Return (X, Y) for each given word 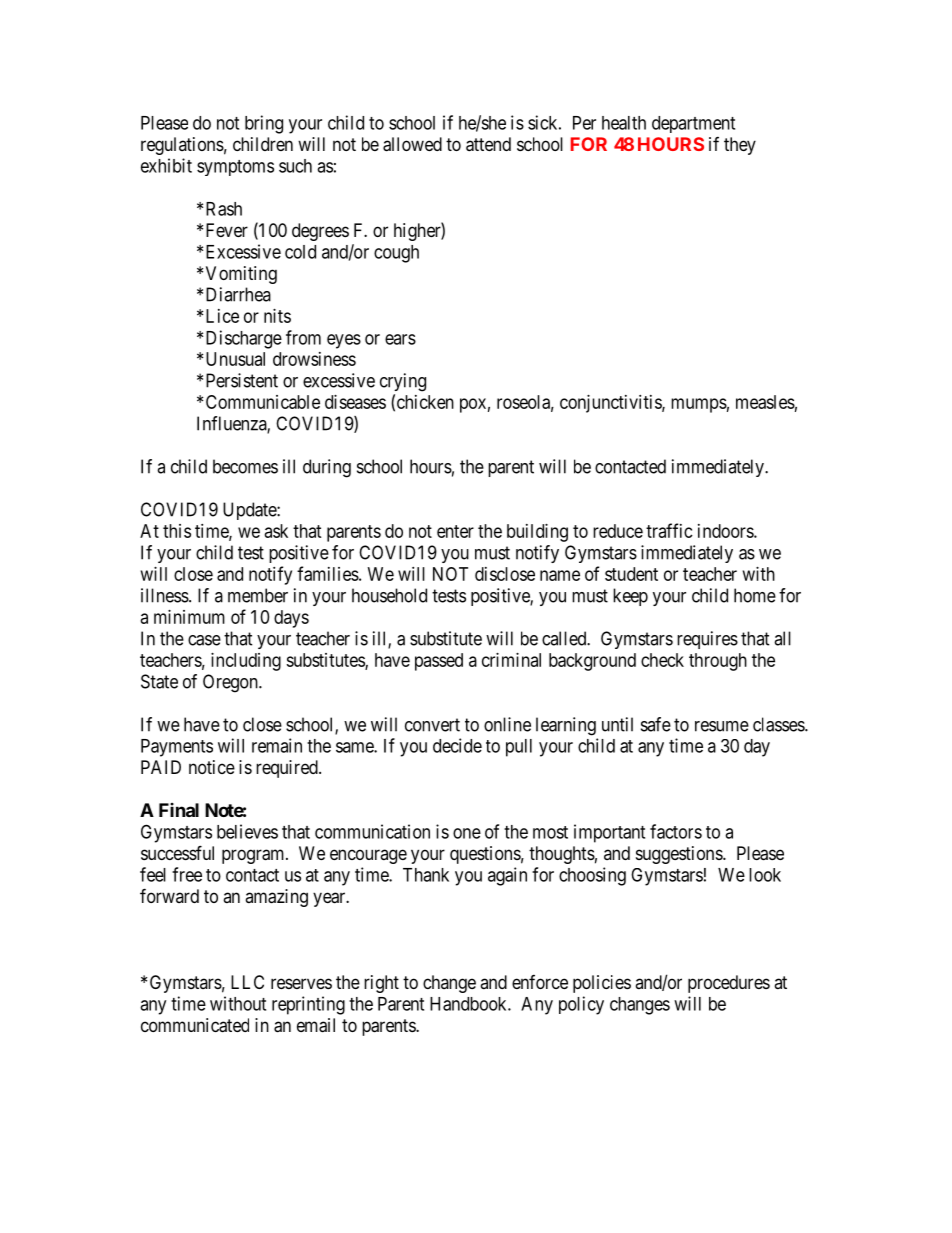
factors (676, 831)
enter (455, 531)
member (258, 595)
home (755, 595)
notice (212, 767)
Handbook (469, 1004)
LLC (247, 982)
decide (457, 745)
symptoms (235, 168)
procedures (729, 984)
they (740, 146)
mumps (699, 405)
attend (488, 144)
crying (403, 382)
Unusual (235, 359)
